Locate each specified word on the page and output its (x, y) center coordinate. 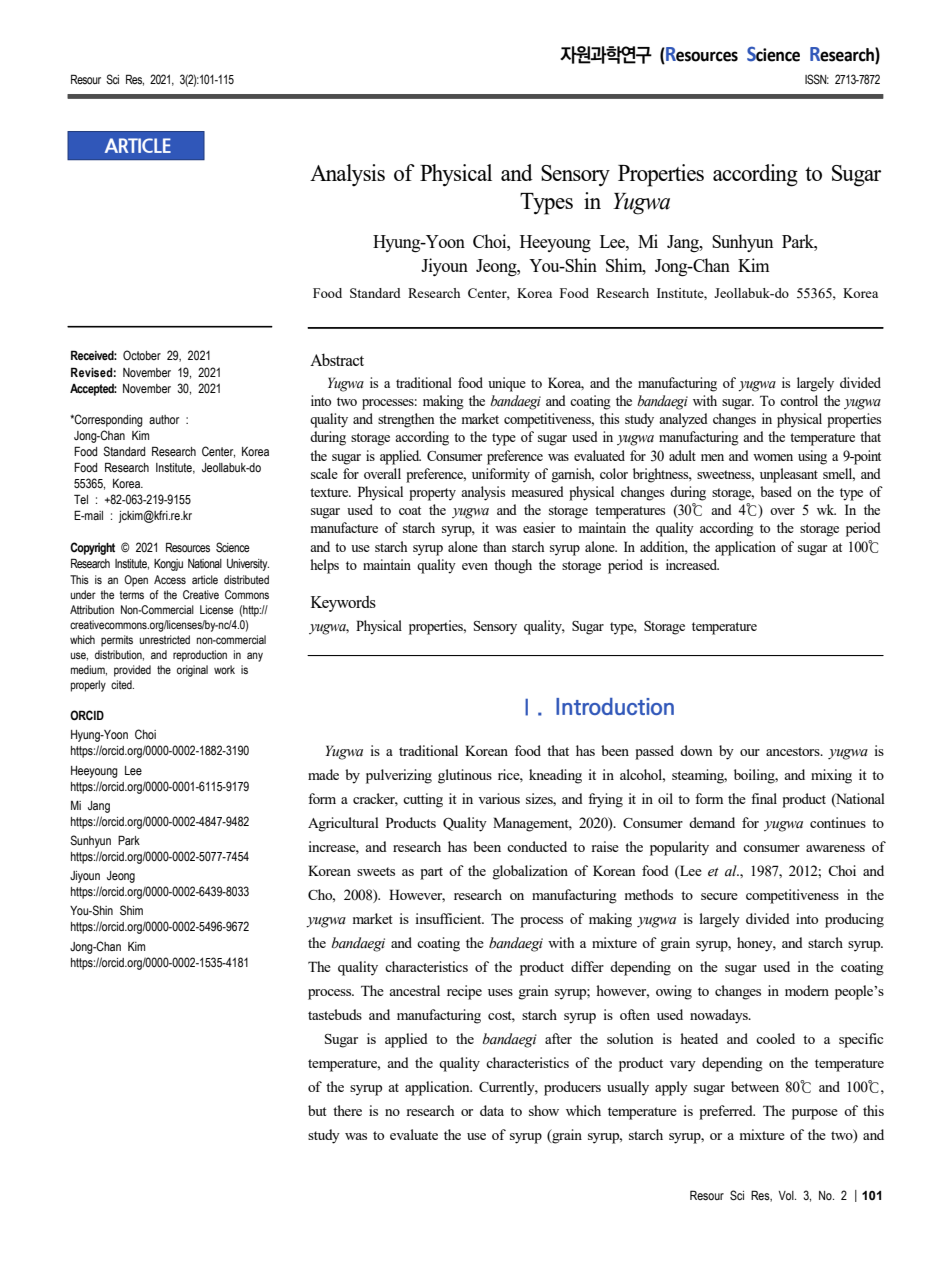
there (347, 1110)
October (142, 355)
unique (507, 384)
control (799, 400)
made (323, 774)
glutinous (465, 776)
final (764, 798)
